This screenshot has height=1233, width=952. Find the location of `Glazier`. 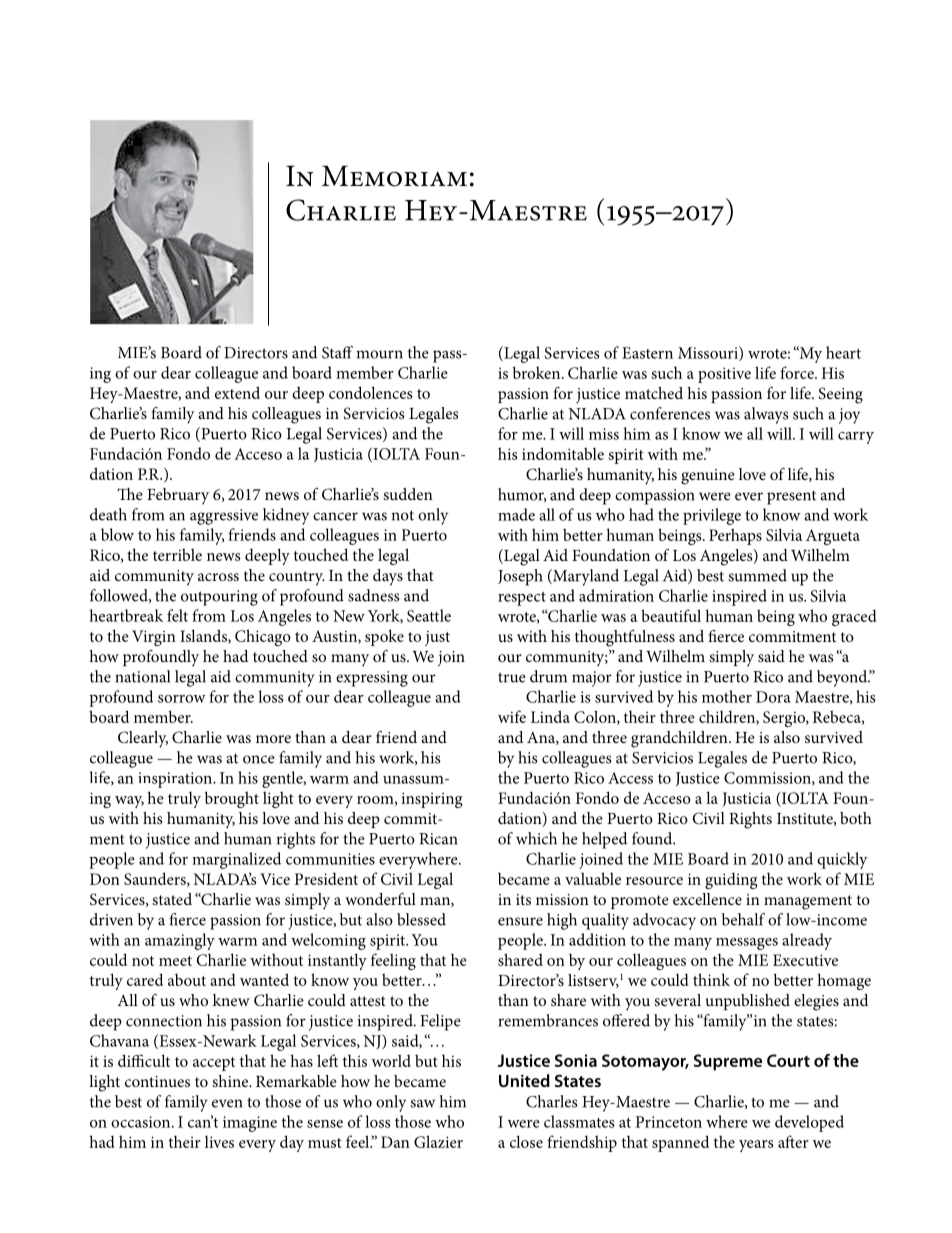

Glazier is located at coordinates (438, 1141).
